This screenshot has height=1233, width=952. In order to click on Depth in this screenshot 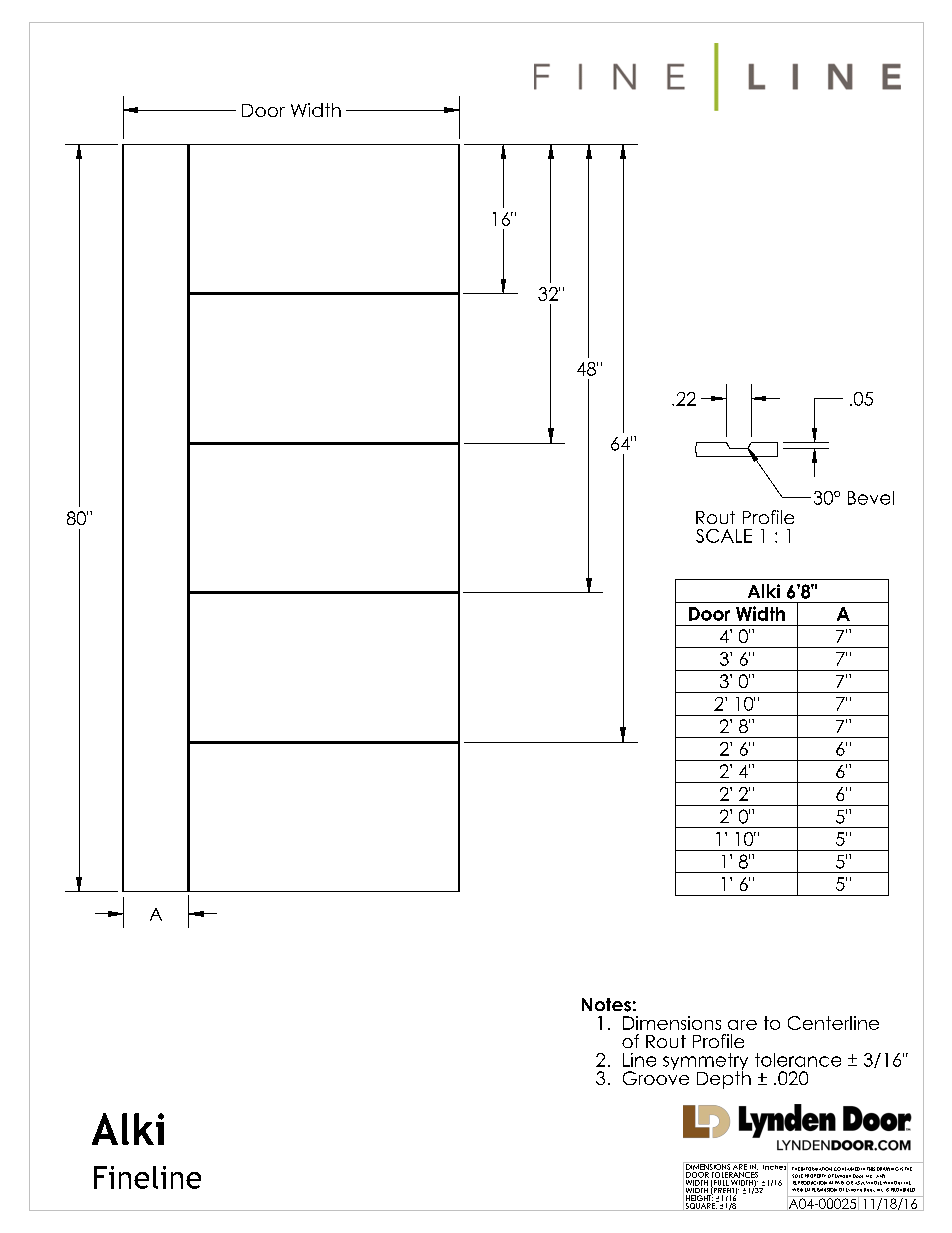, I will do `click(724, 1079)`.
